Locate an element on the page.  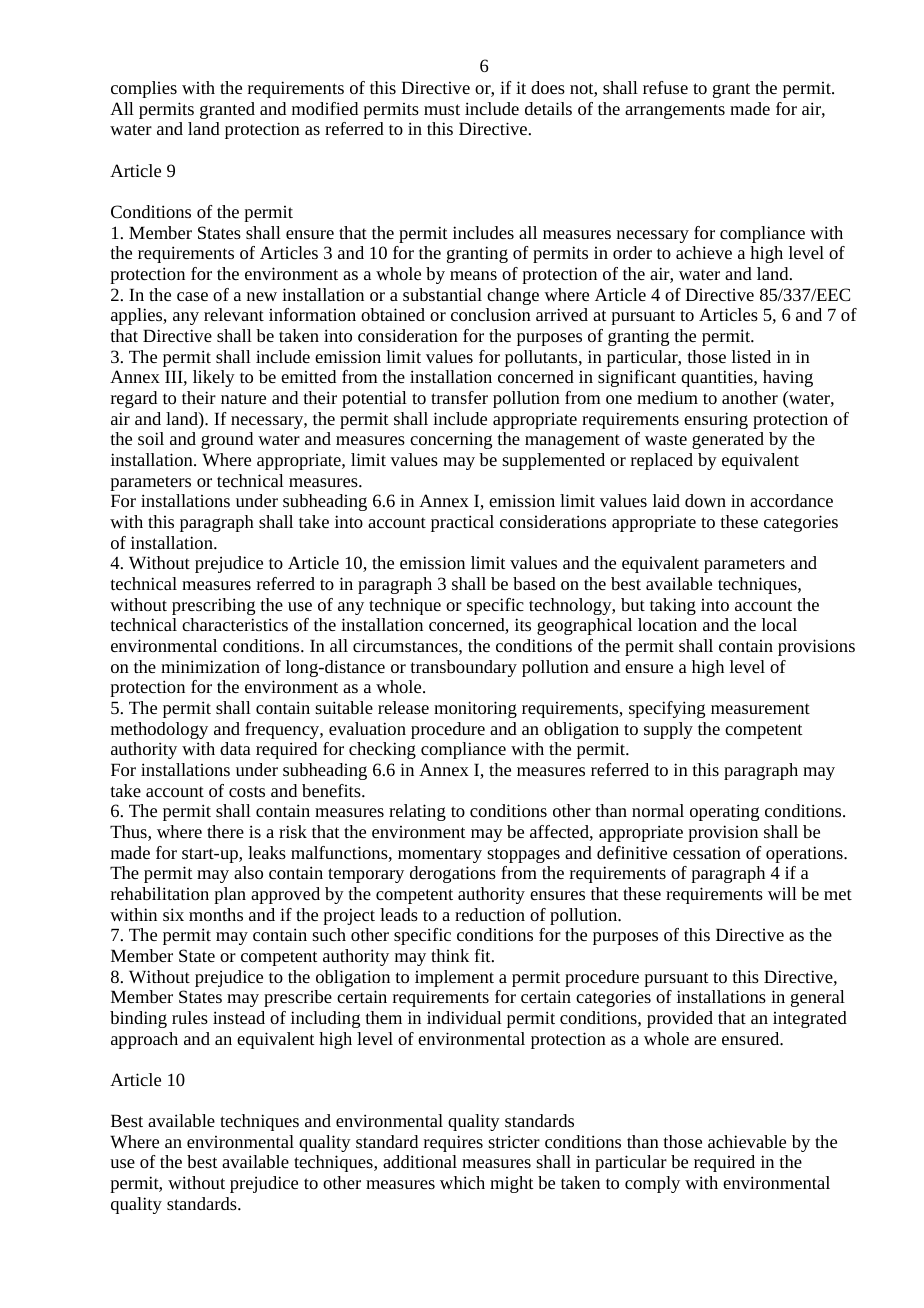
requires is located at coordinates (453, 1143).
